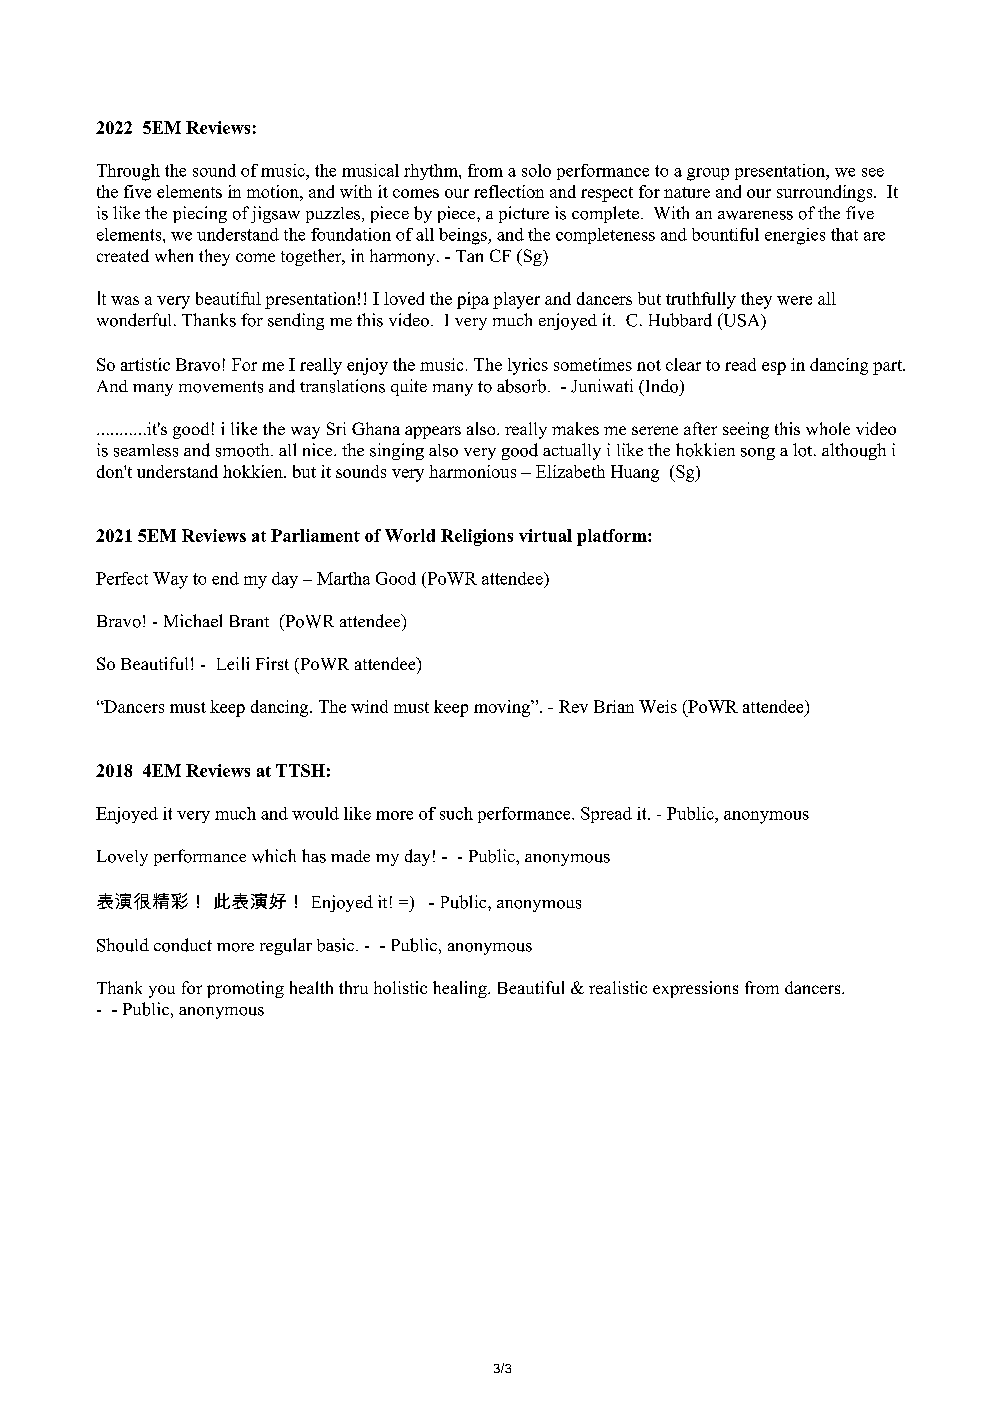 This page has width=1005, height=1422. What do you see at coordinates (193, 620) in the page?
I see `Michael` at bounding box center [193, 620].
